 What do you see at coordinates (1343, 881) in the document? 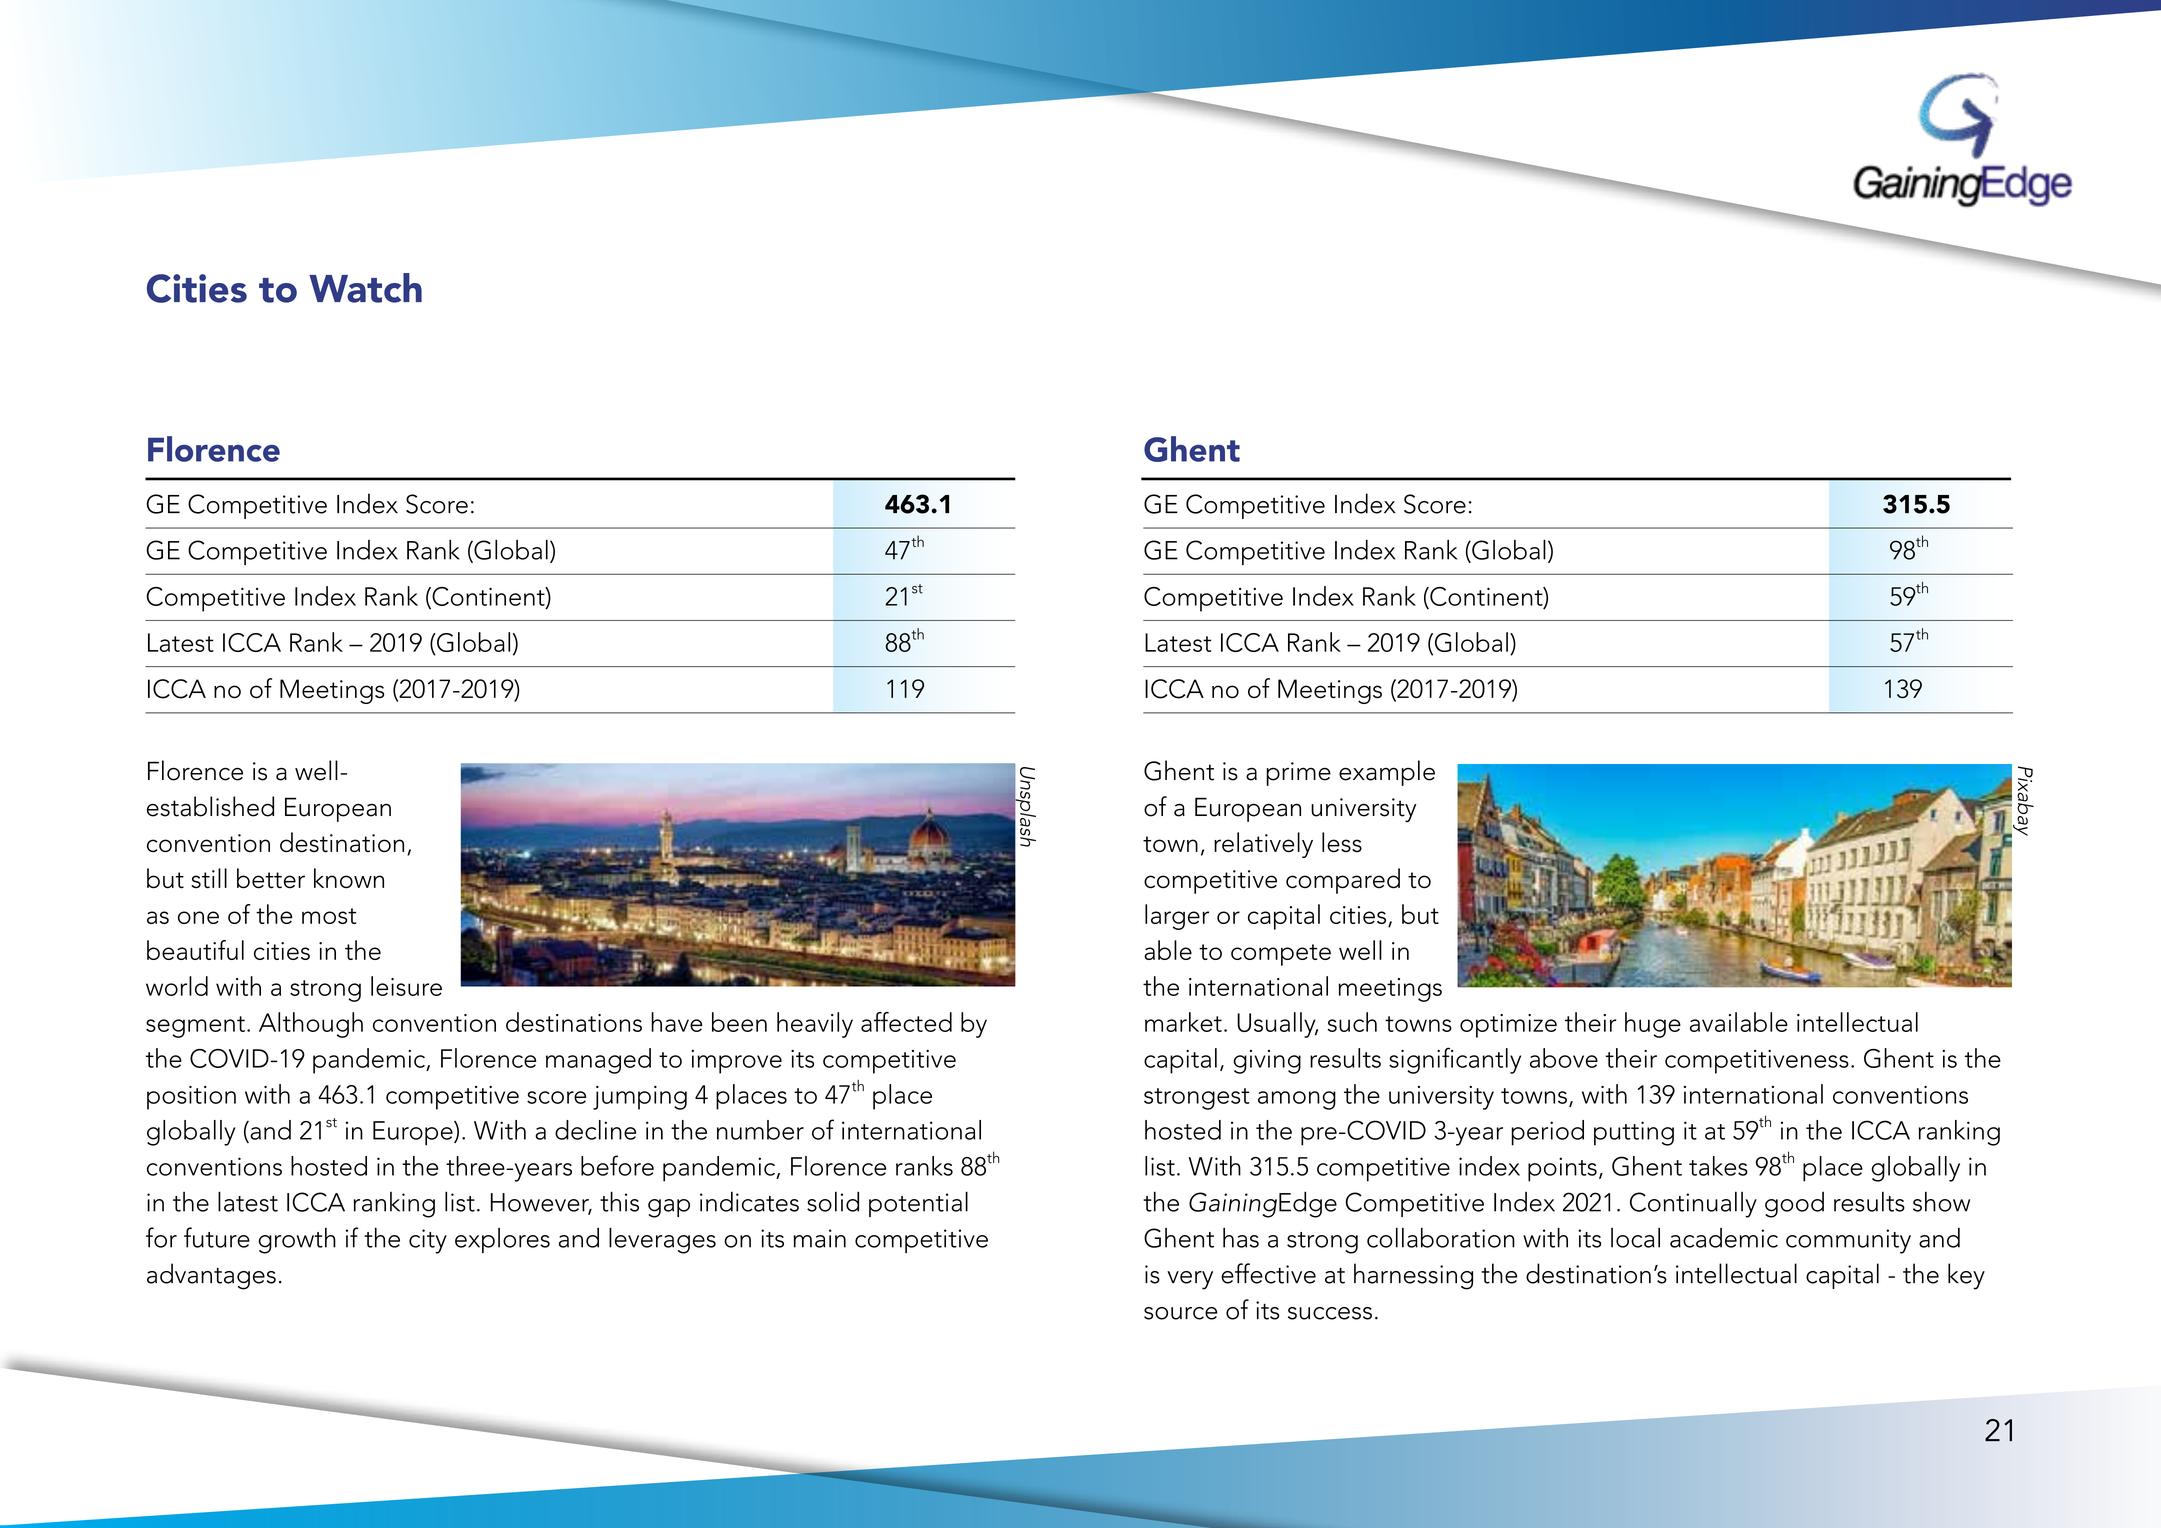
I see `compared` at bounding box center [1343, 881].
